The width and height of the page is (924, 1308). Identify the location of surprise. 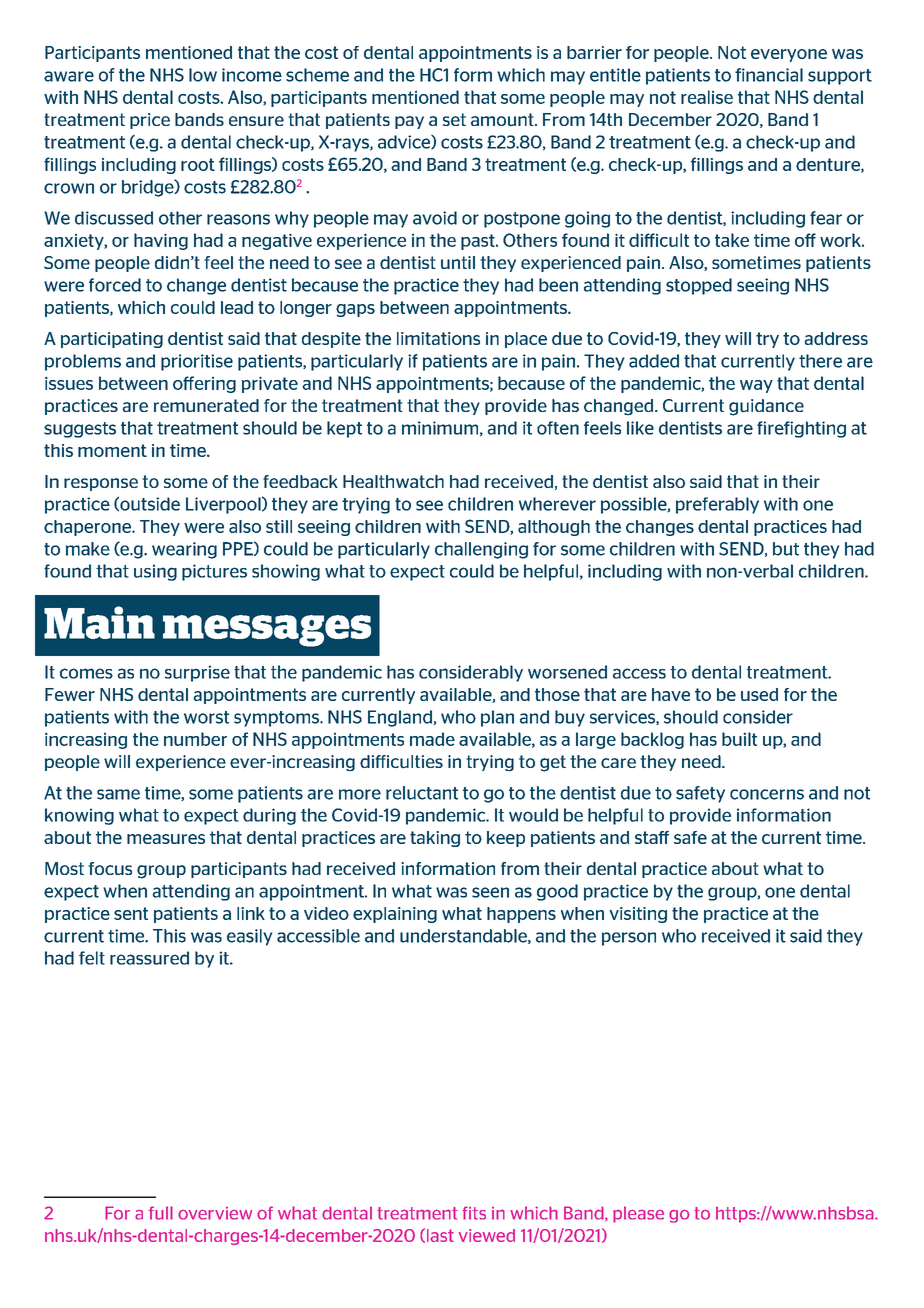
(197, 673).
